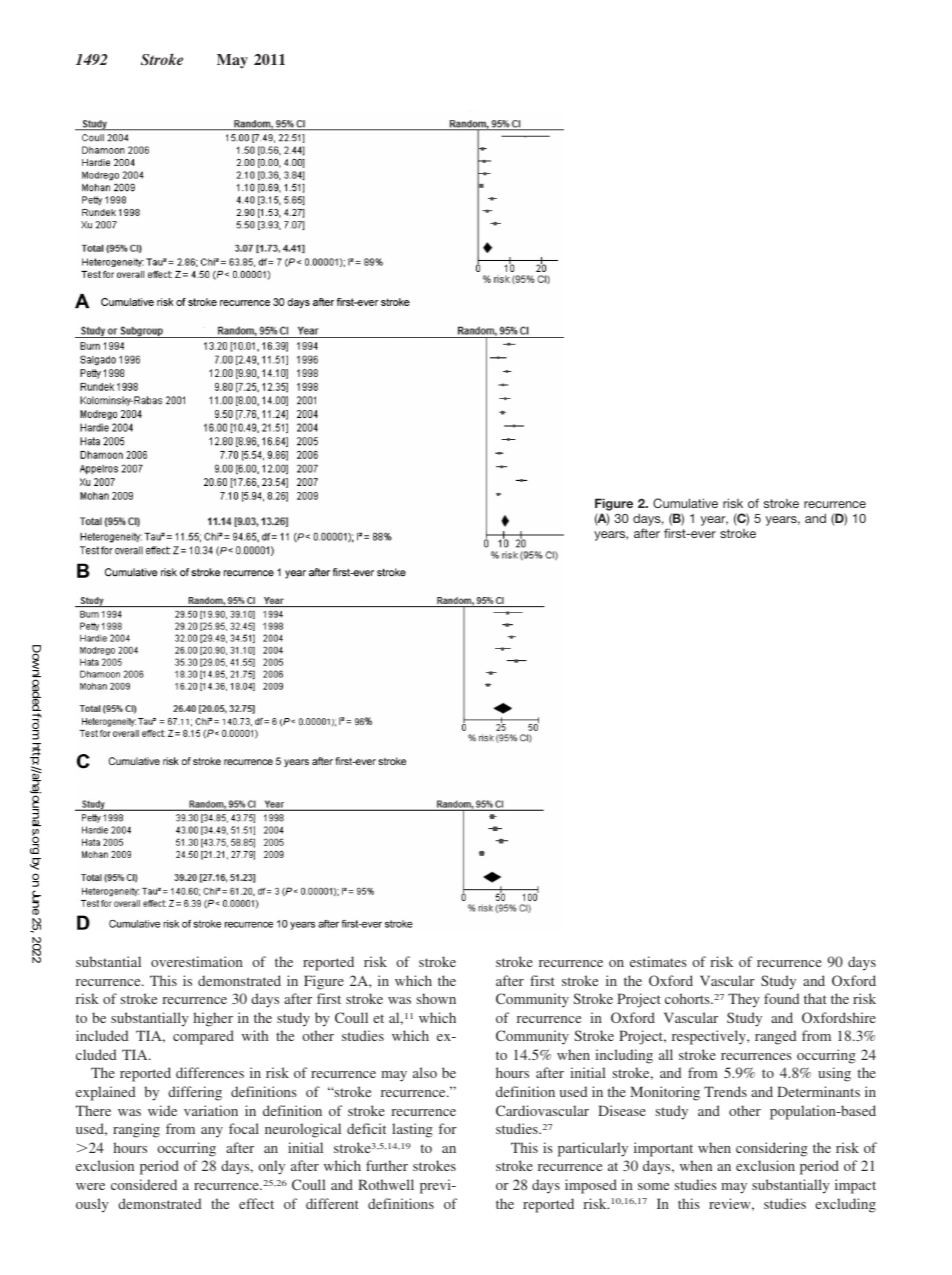  What do you see at coordinates (685, 503) in the screenshot?
I see `Cumulative` at bounding box center [685, 503].
